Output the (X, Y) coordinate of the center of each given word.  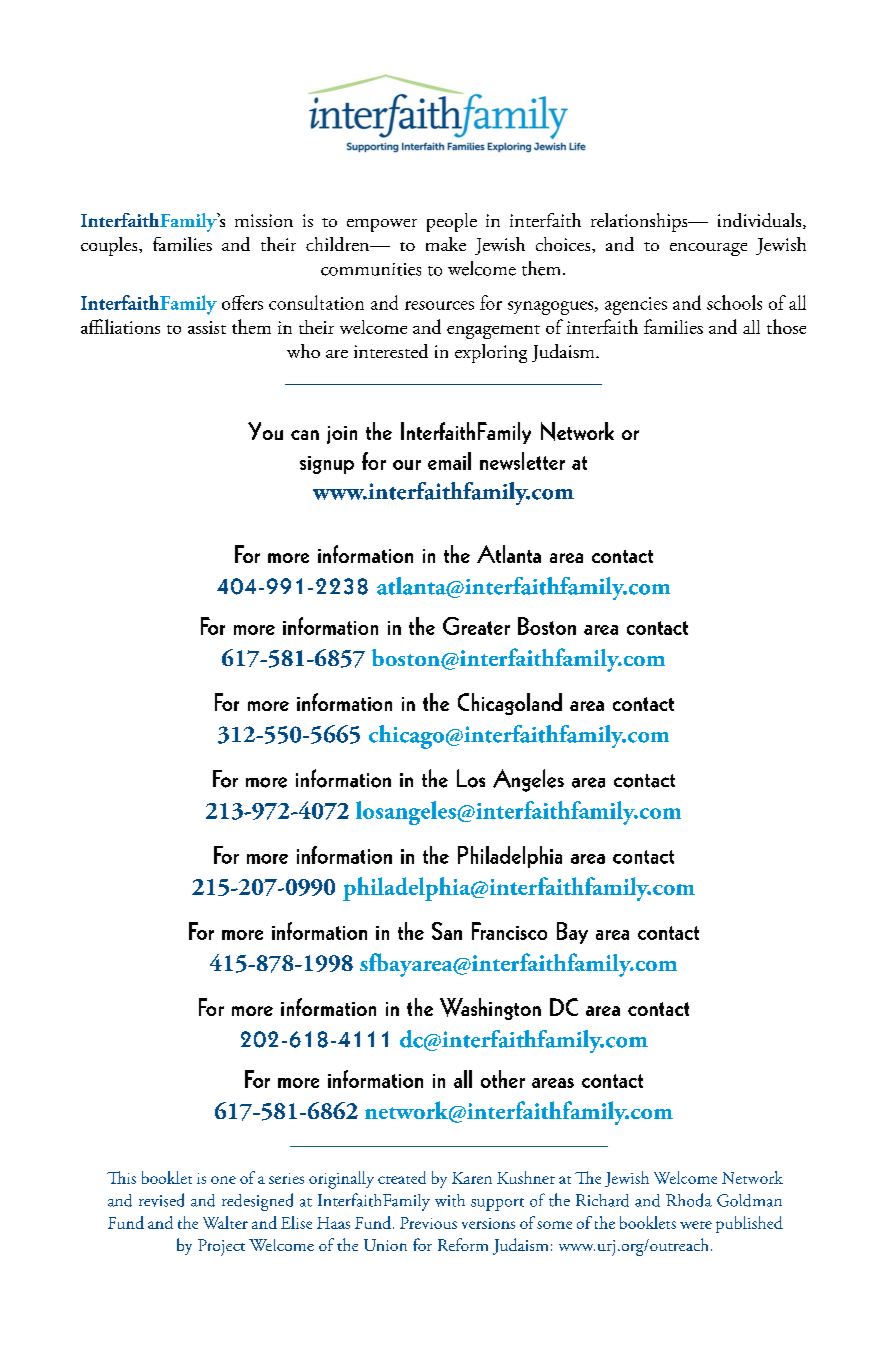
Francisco (509, 931)
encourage (708, 249)
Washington (490, 1009)
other (503, 1079)
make (446, 244)
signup (327, 465)
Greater (476, 626)
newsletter (522, 461)
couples (110, 246)
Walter (225, 1222)
